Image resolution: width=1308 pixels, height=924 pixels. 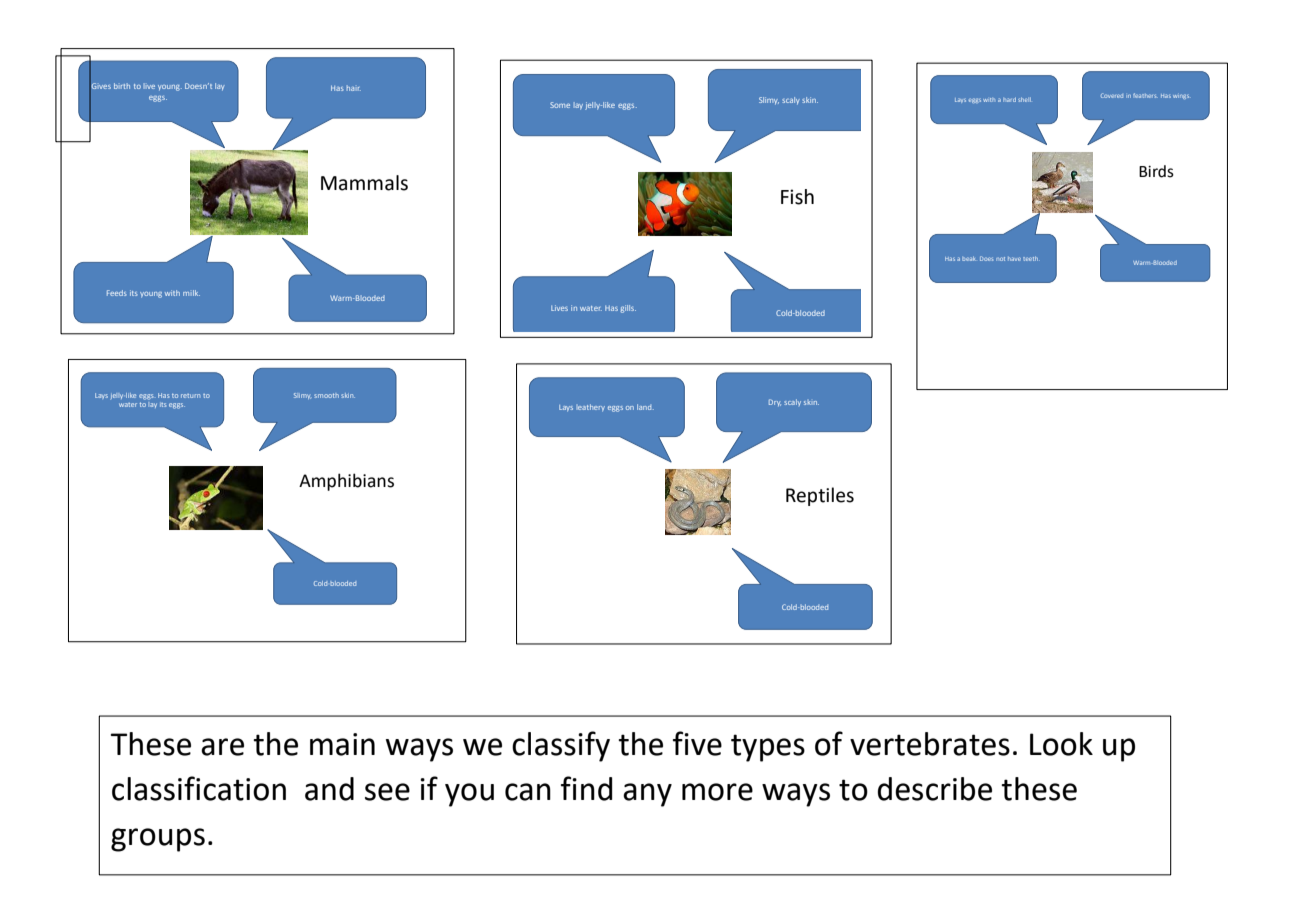 I want to click on Reptiles, so click(x=820, y=496).
